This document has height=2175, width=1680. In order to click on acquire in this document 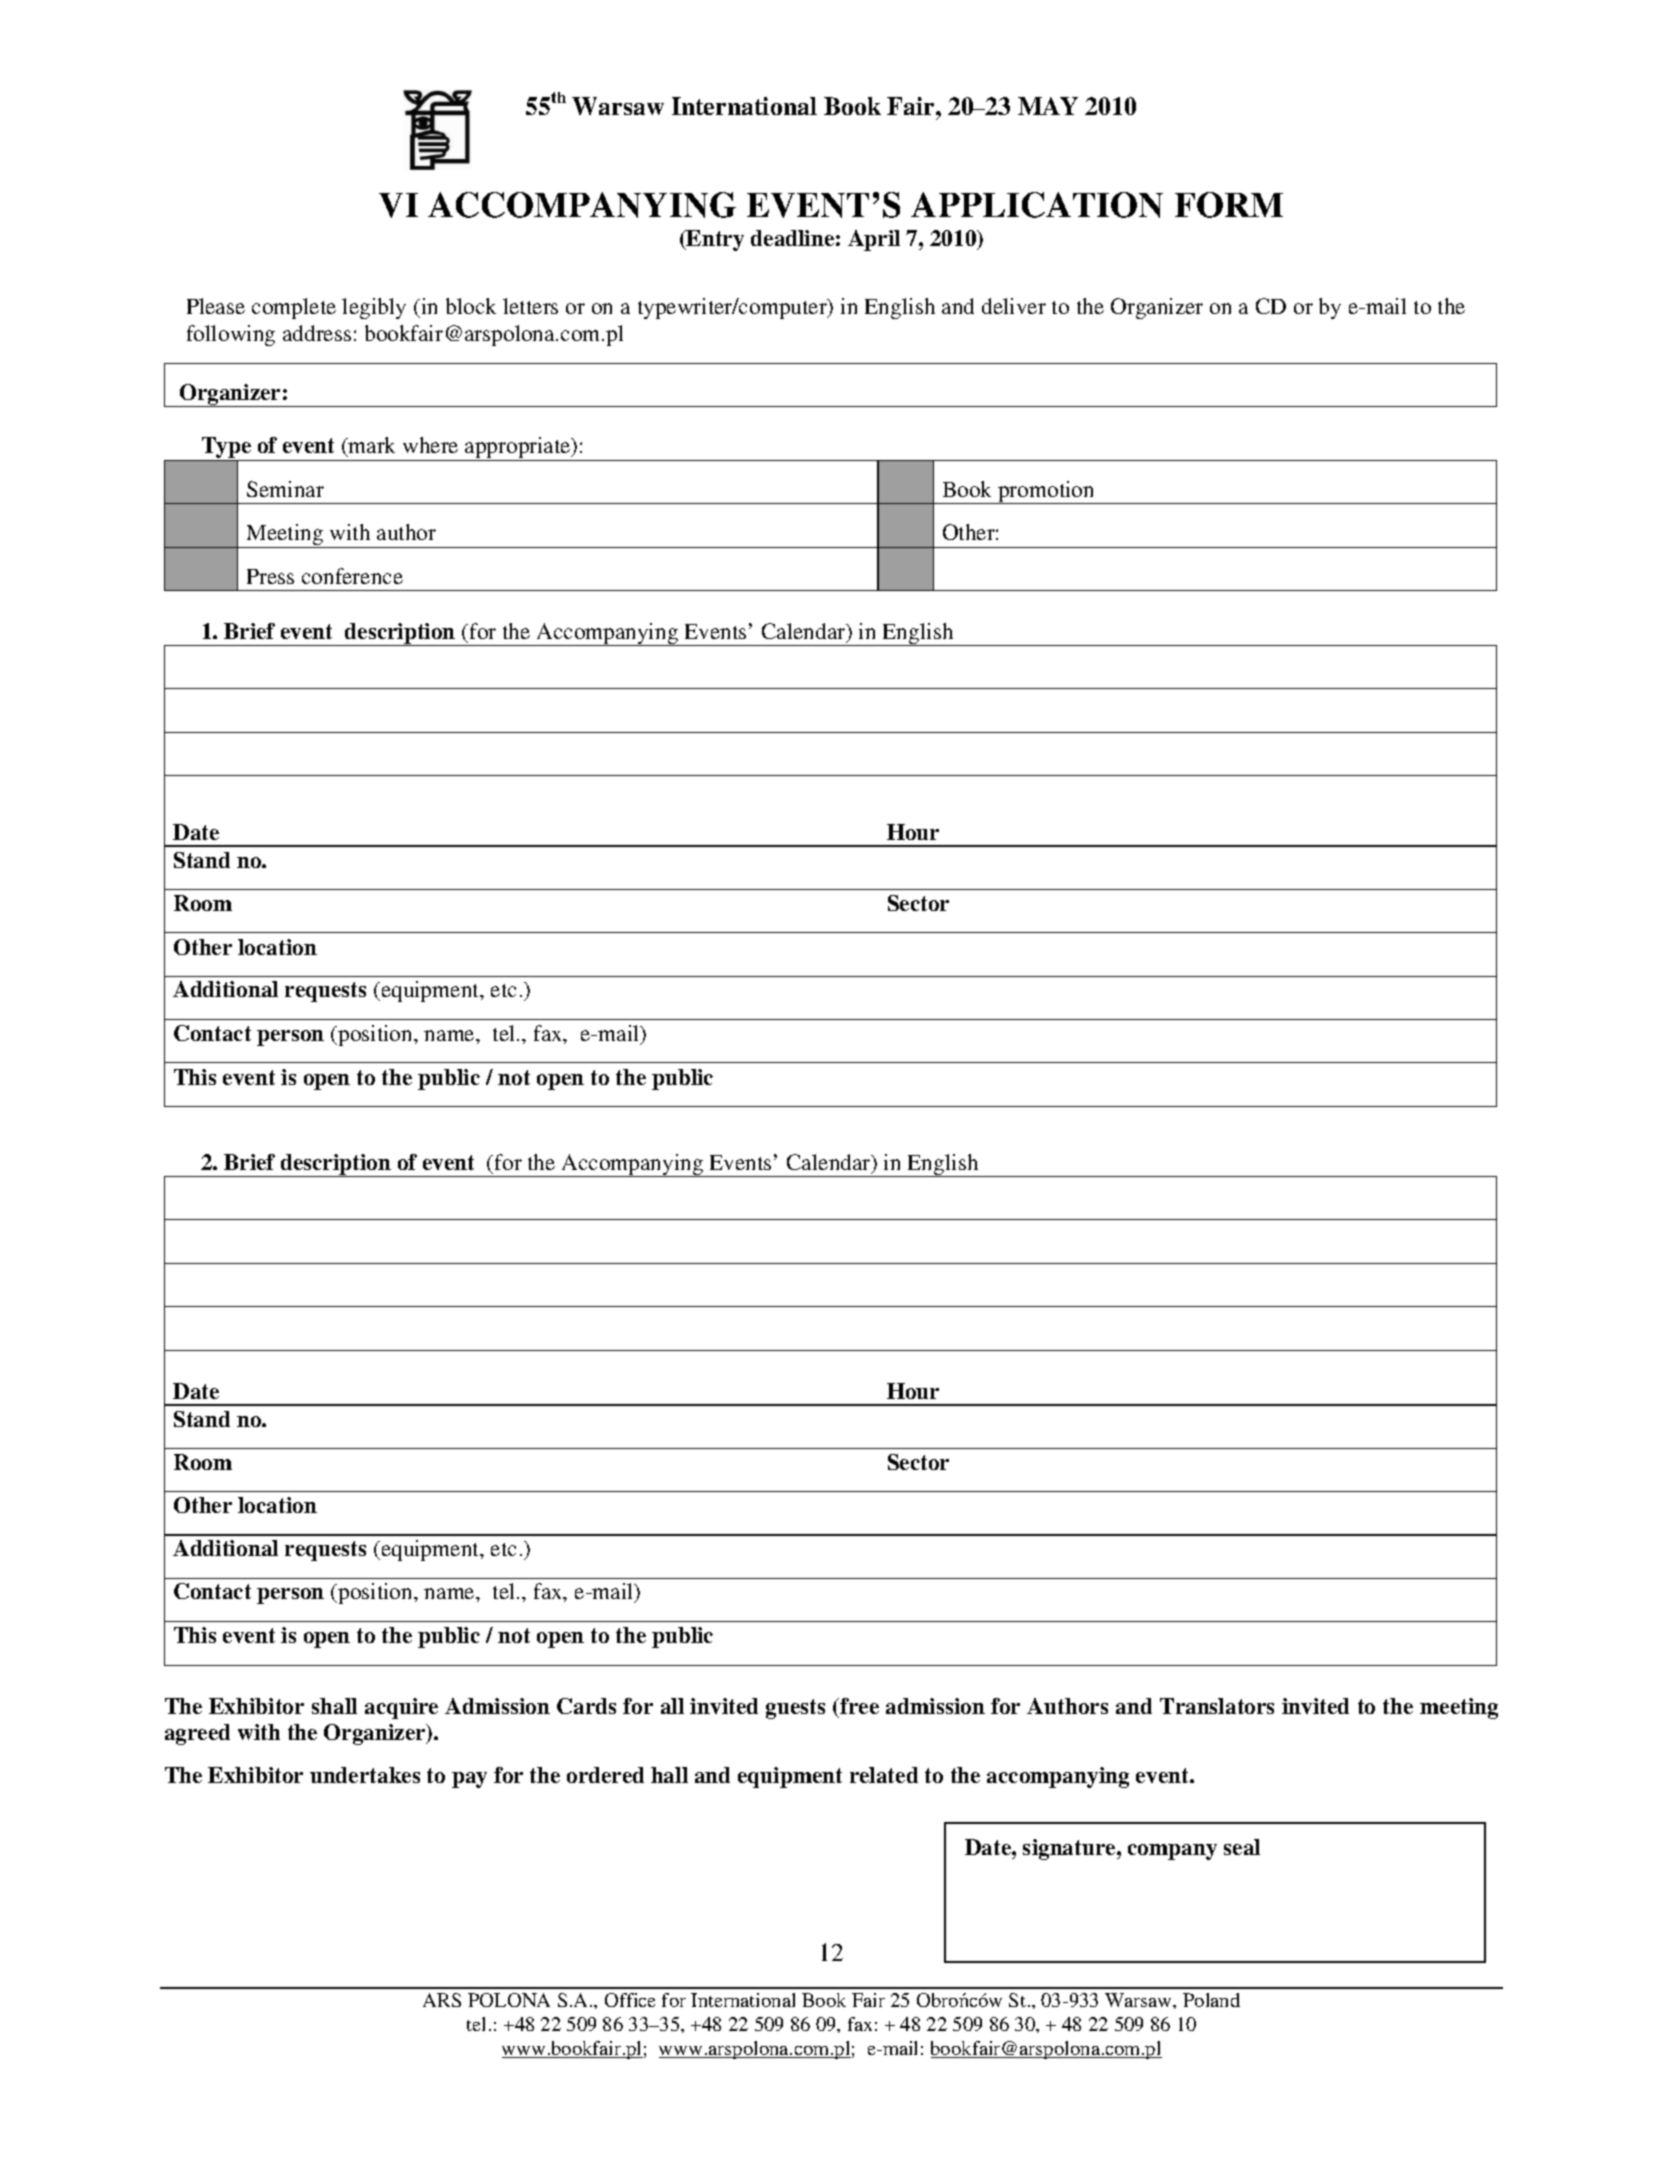, I will do `click(401, 1708)`.
